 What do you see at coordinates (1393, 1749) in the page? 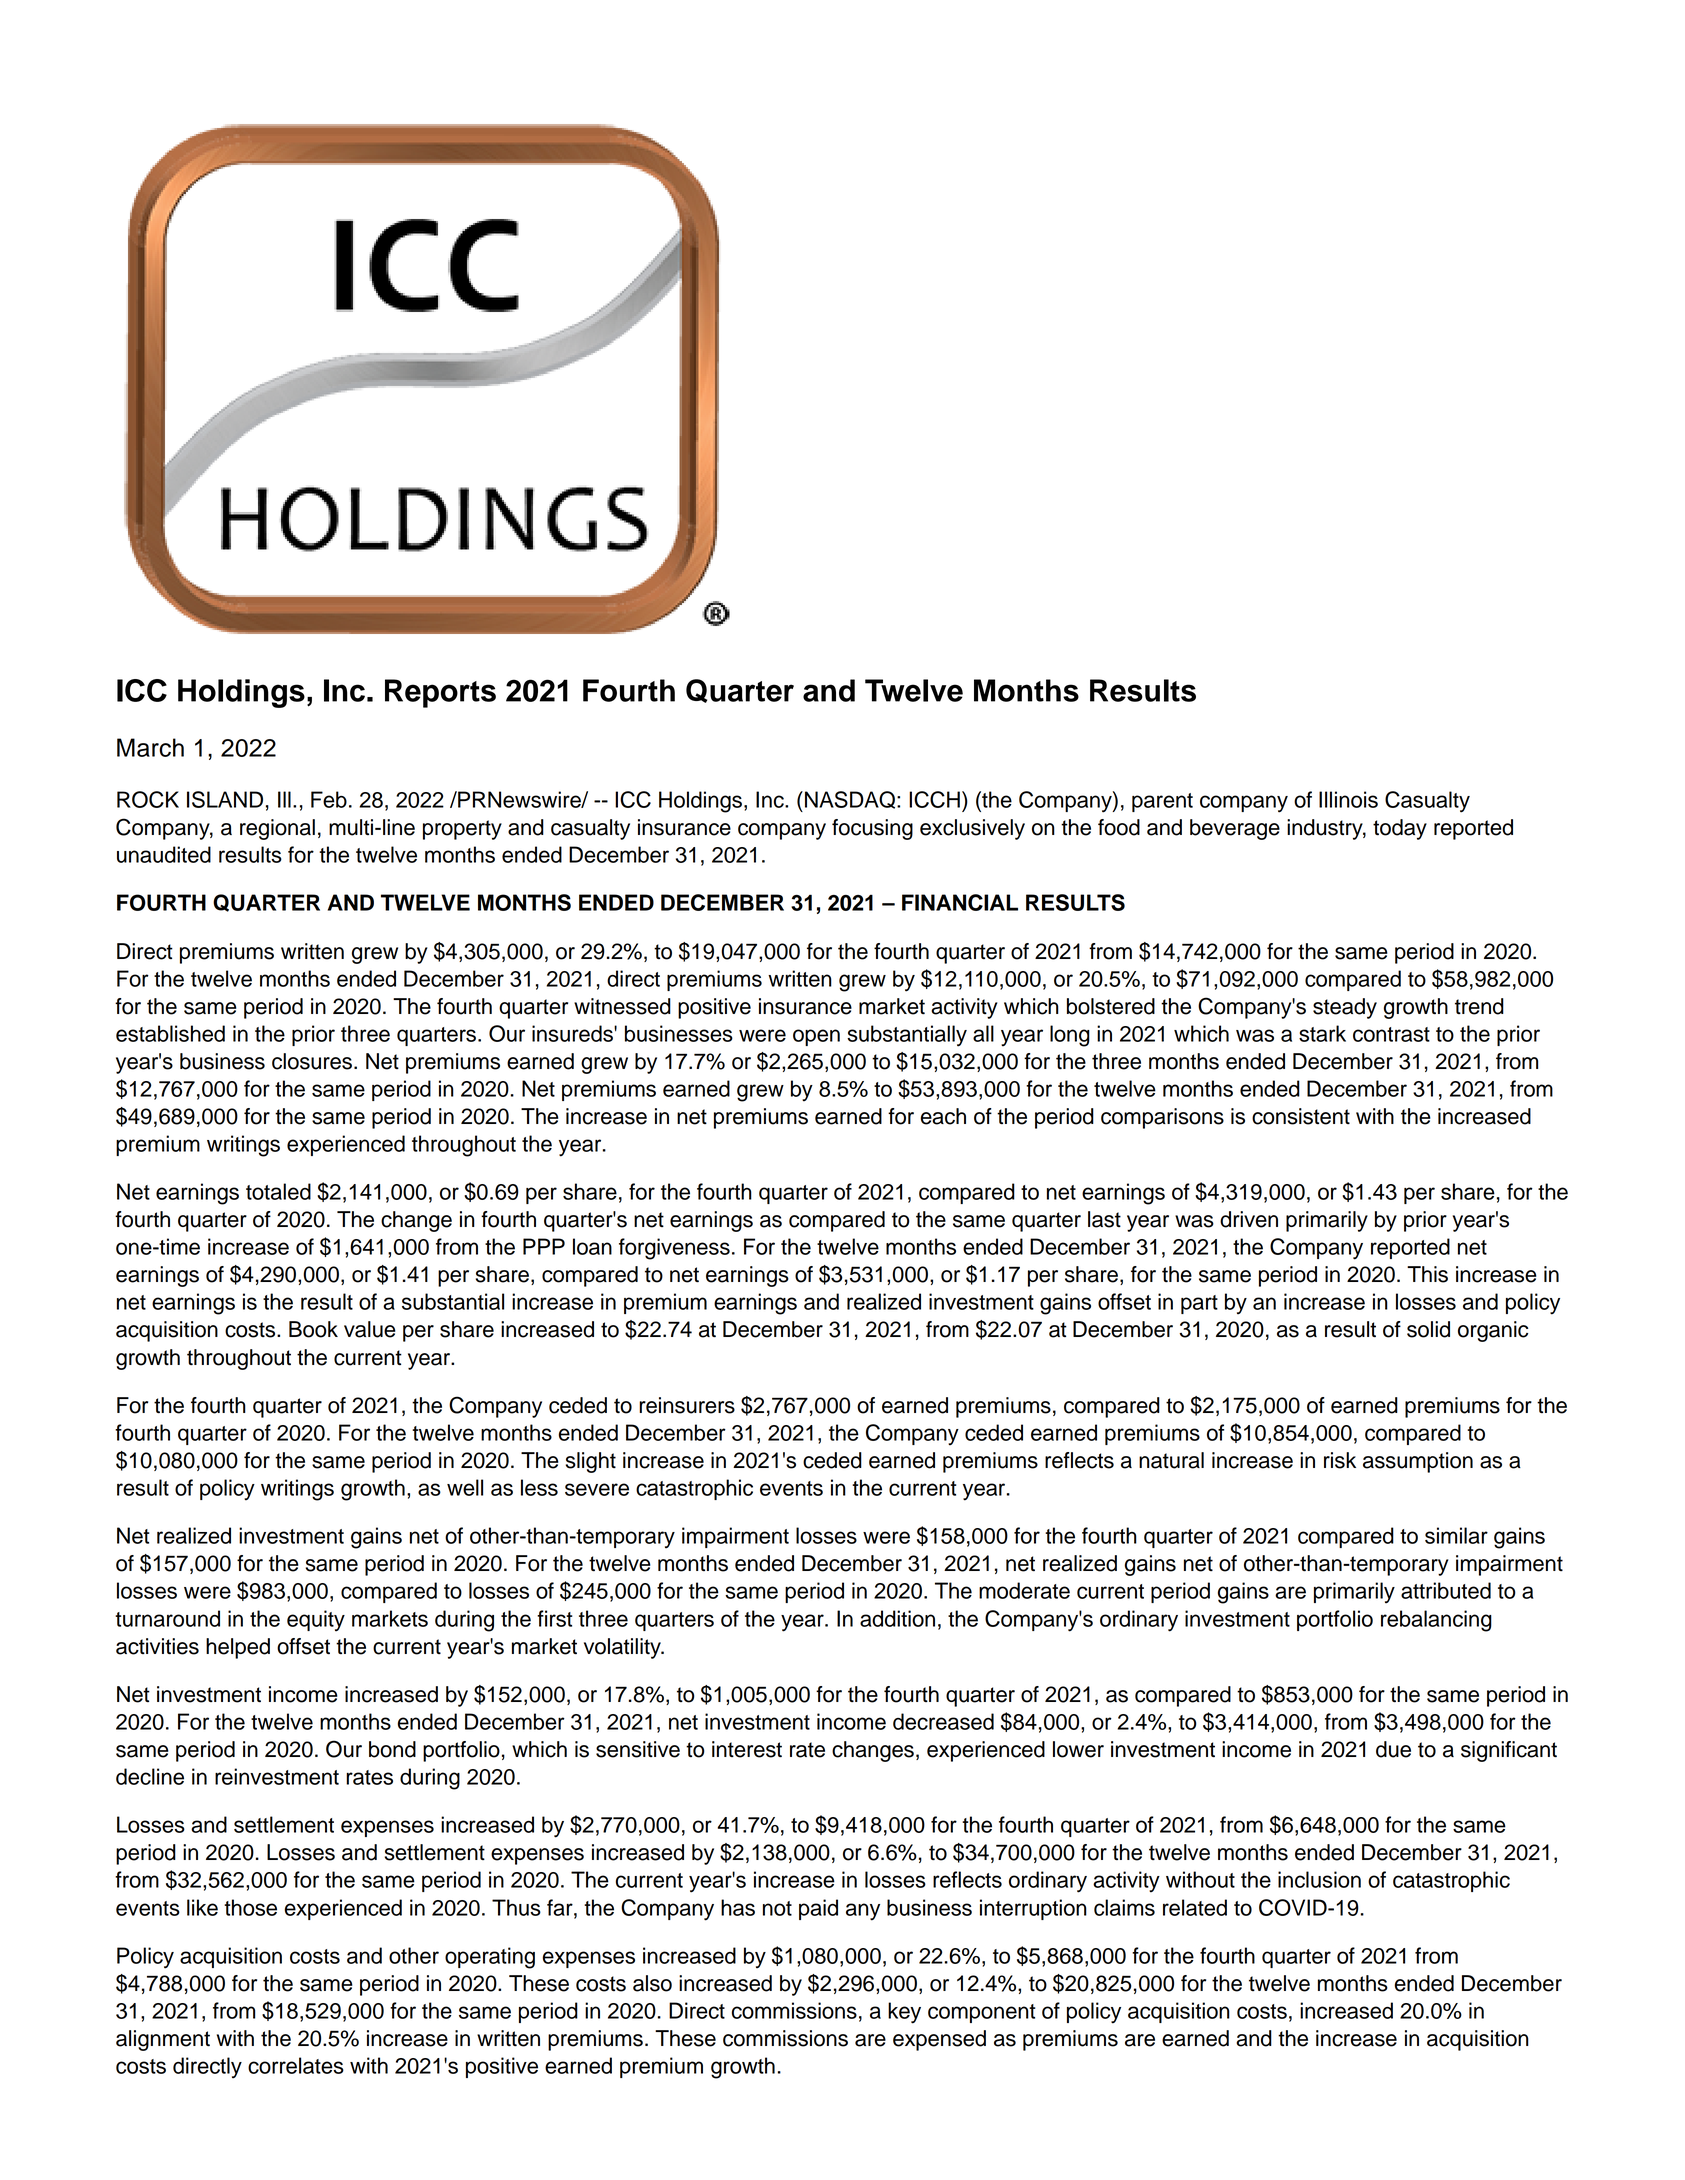
I see `due` at bounding box center [1393, 1749].
